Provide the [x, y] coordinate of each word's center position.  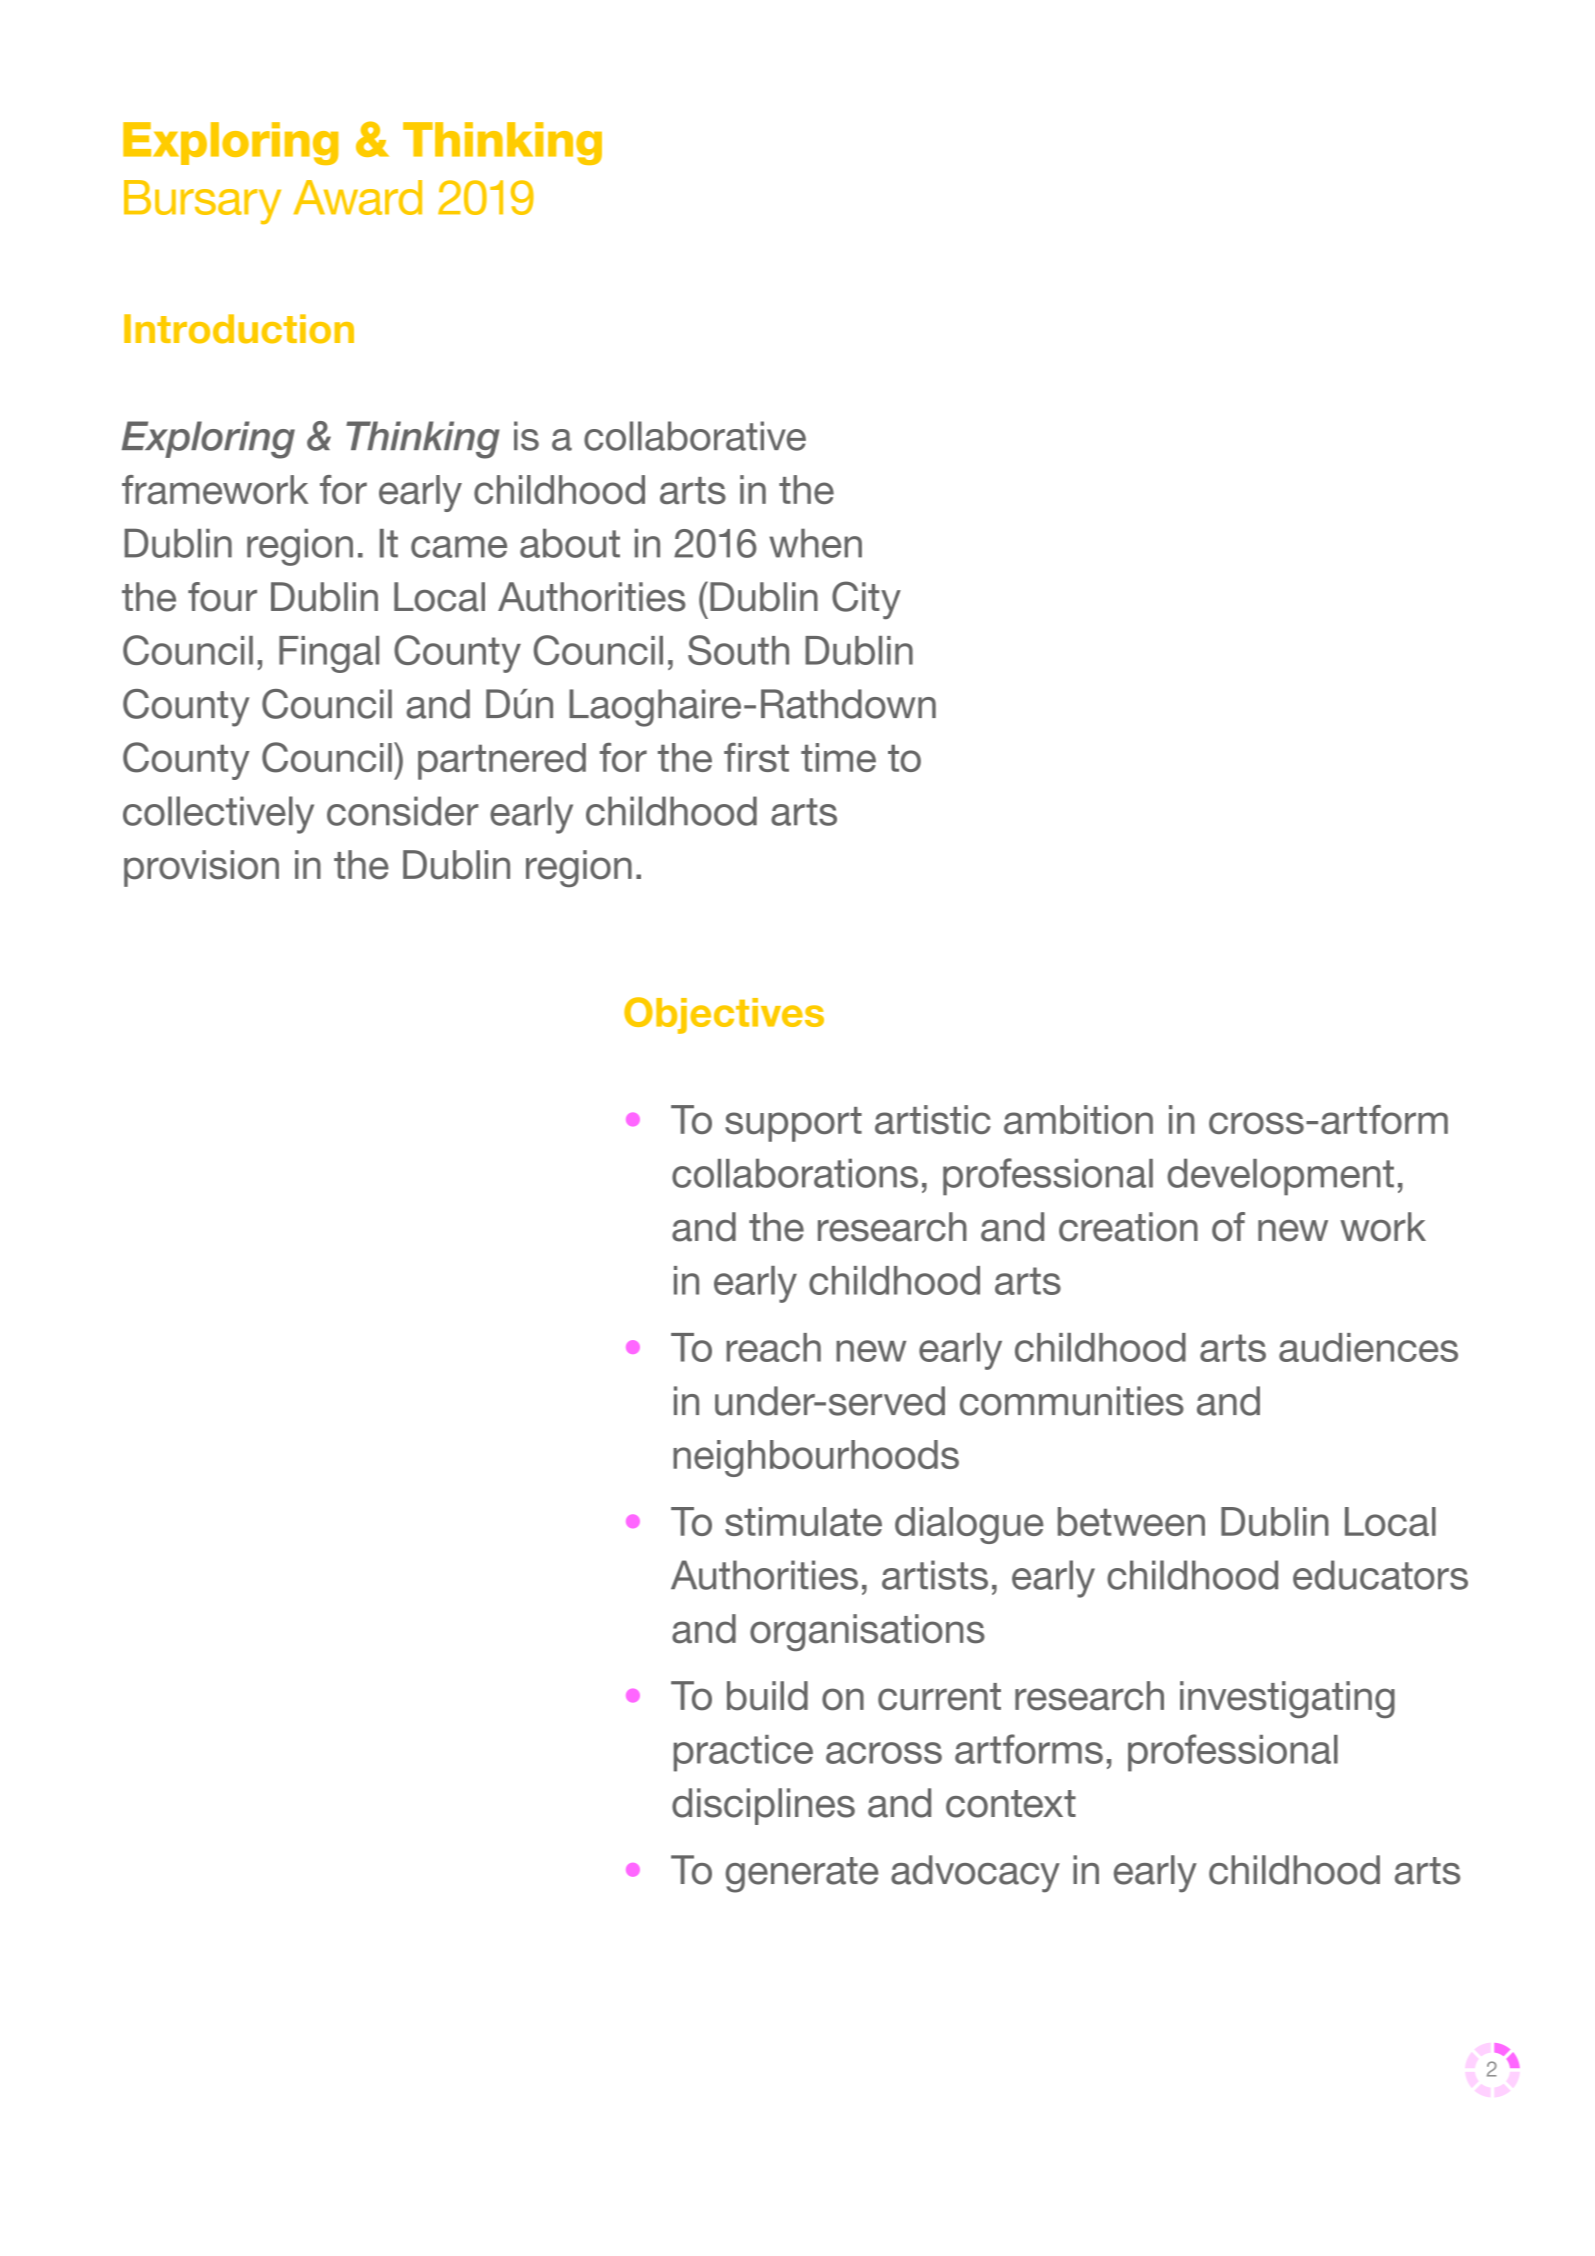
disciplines [763, 1806]
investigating [1287, 1699]
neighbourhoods [816, 1458]
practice [743, 1753]
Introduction [239, 329]
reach [773, 1347]
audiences [1368, 1347]
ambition [1078, 1119]
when [815, 543]
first [756, 757]
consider [403, 811]
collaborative [695, 436]
